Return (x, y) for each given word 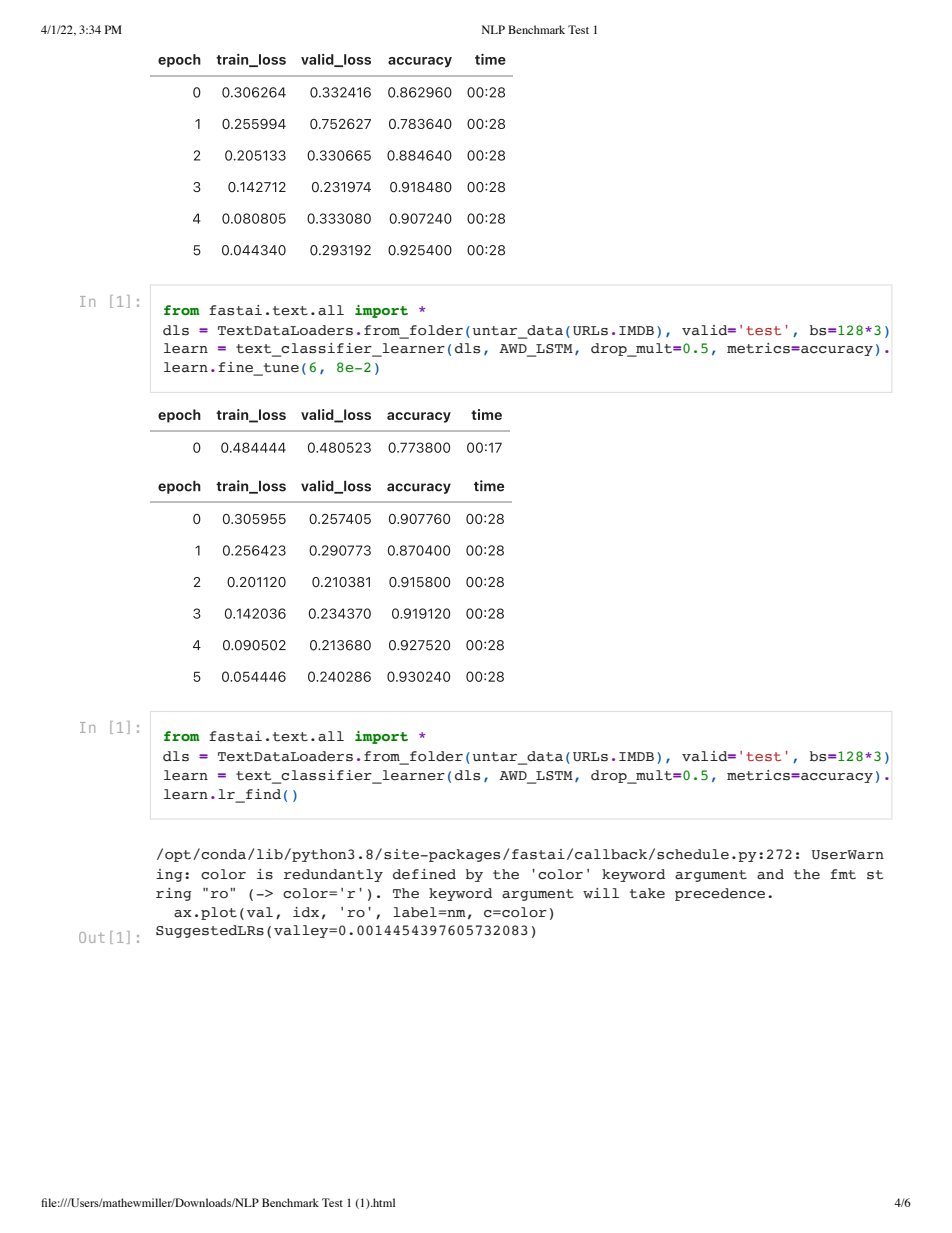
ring (173, 894)
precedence (720, 894)
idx (306, 912)
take (647, 893)
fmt (843, 874)
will (601, 893)
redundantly (333, 875)
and (770, 874)
